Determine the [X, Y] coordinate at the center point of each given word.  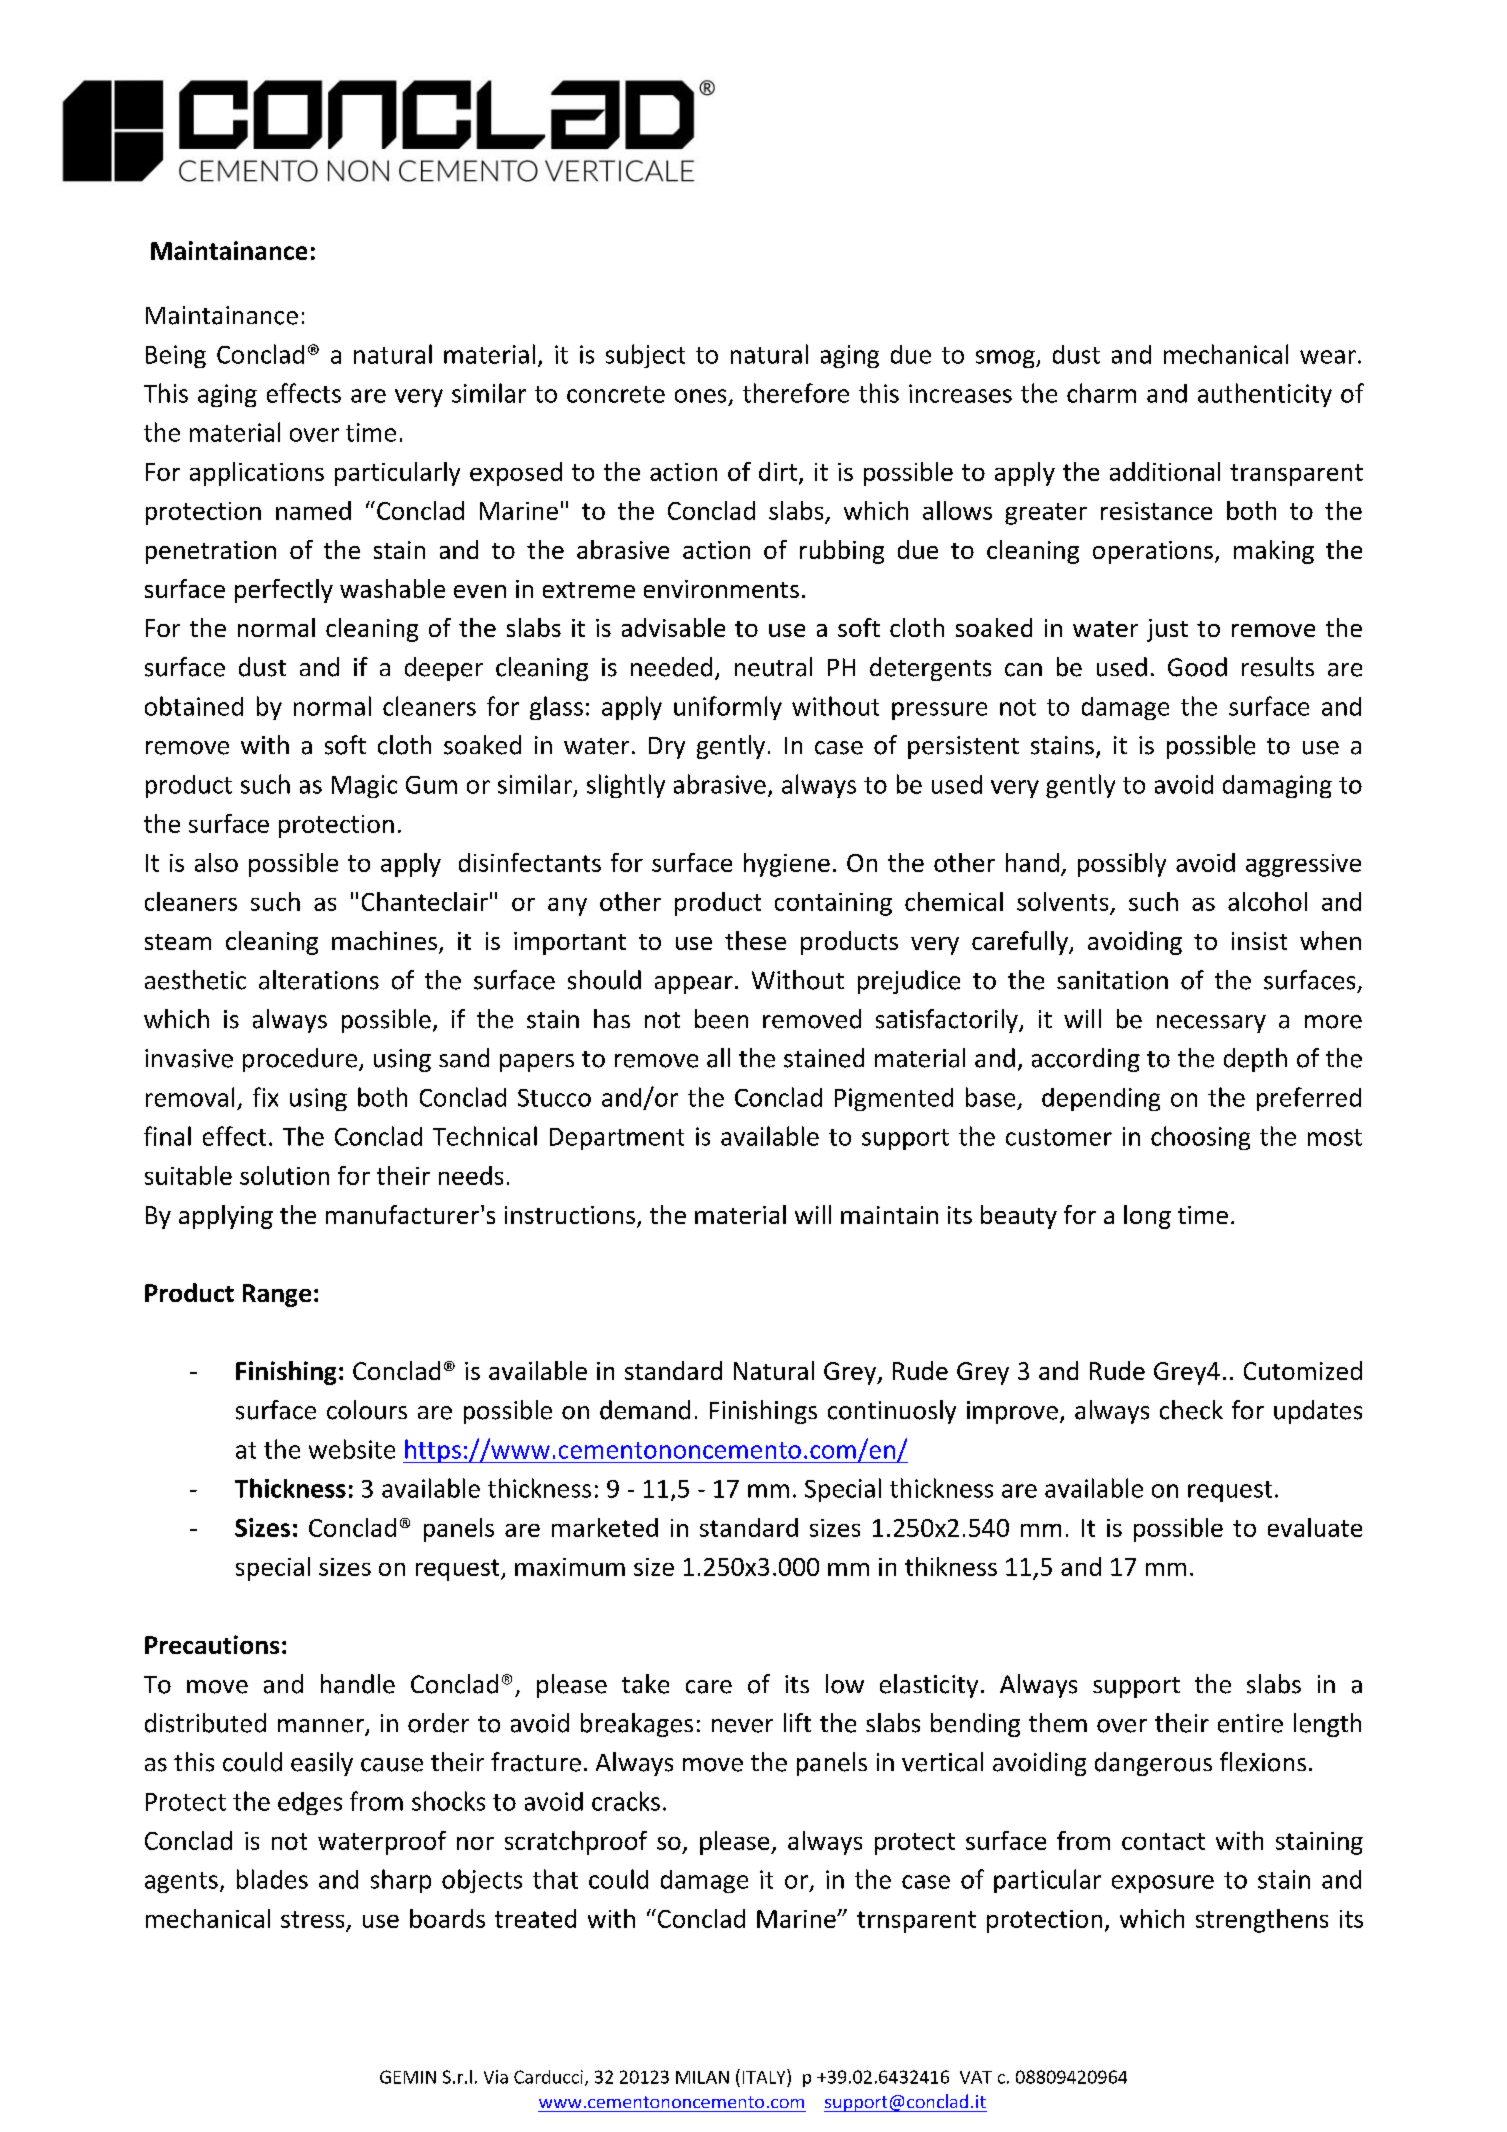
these [755, 940]
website [352, 1449]
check [1191, 1410]
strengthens [1262, 1921]
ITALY [765, 2076]
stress [312, 1919]
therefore [796, 393]
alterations [319, 980]
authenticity [1265, 395]
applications [257, 474]
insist [1259, 941]
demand [645, 1410]
